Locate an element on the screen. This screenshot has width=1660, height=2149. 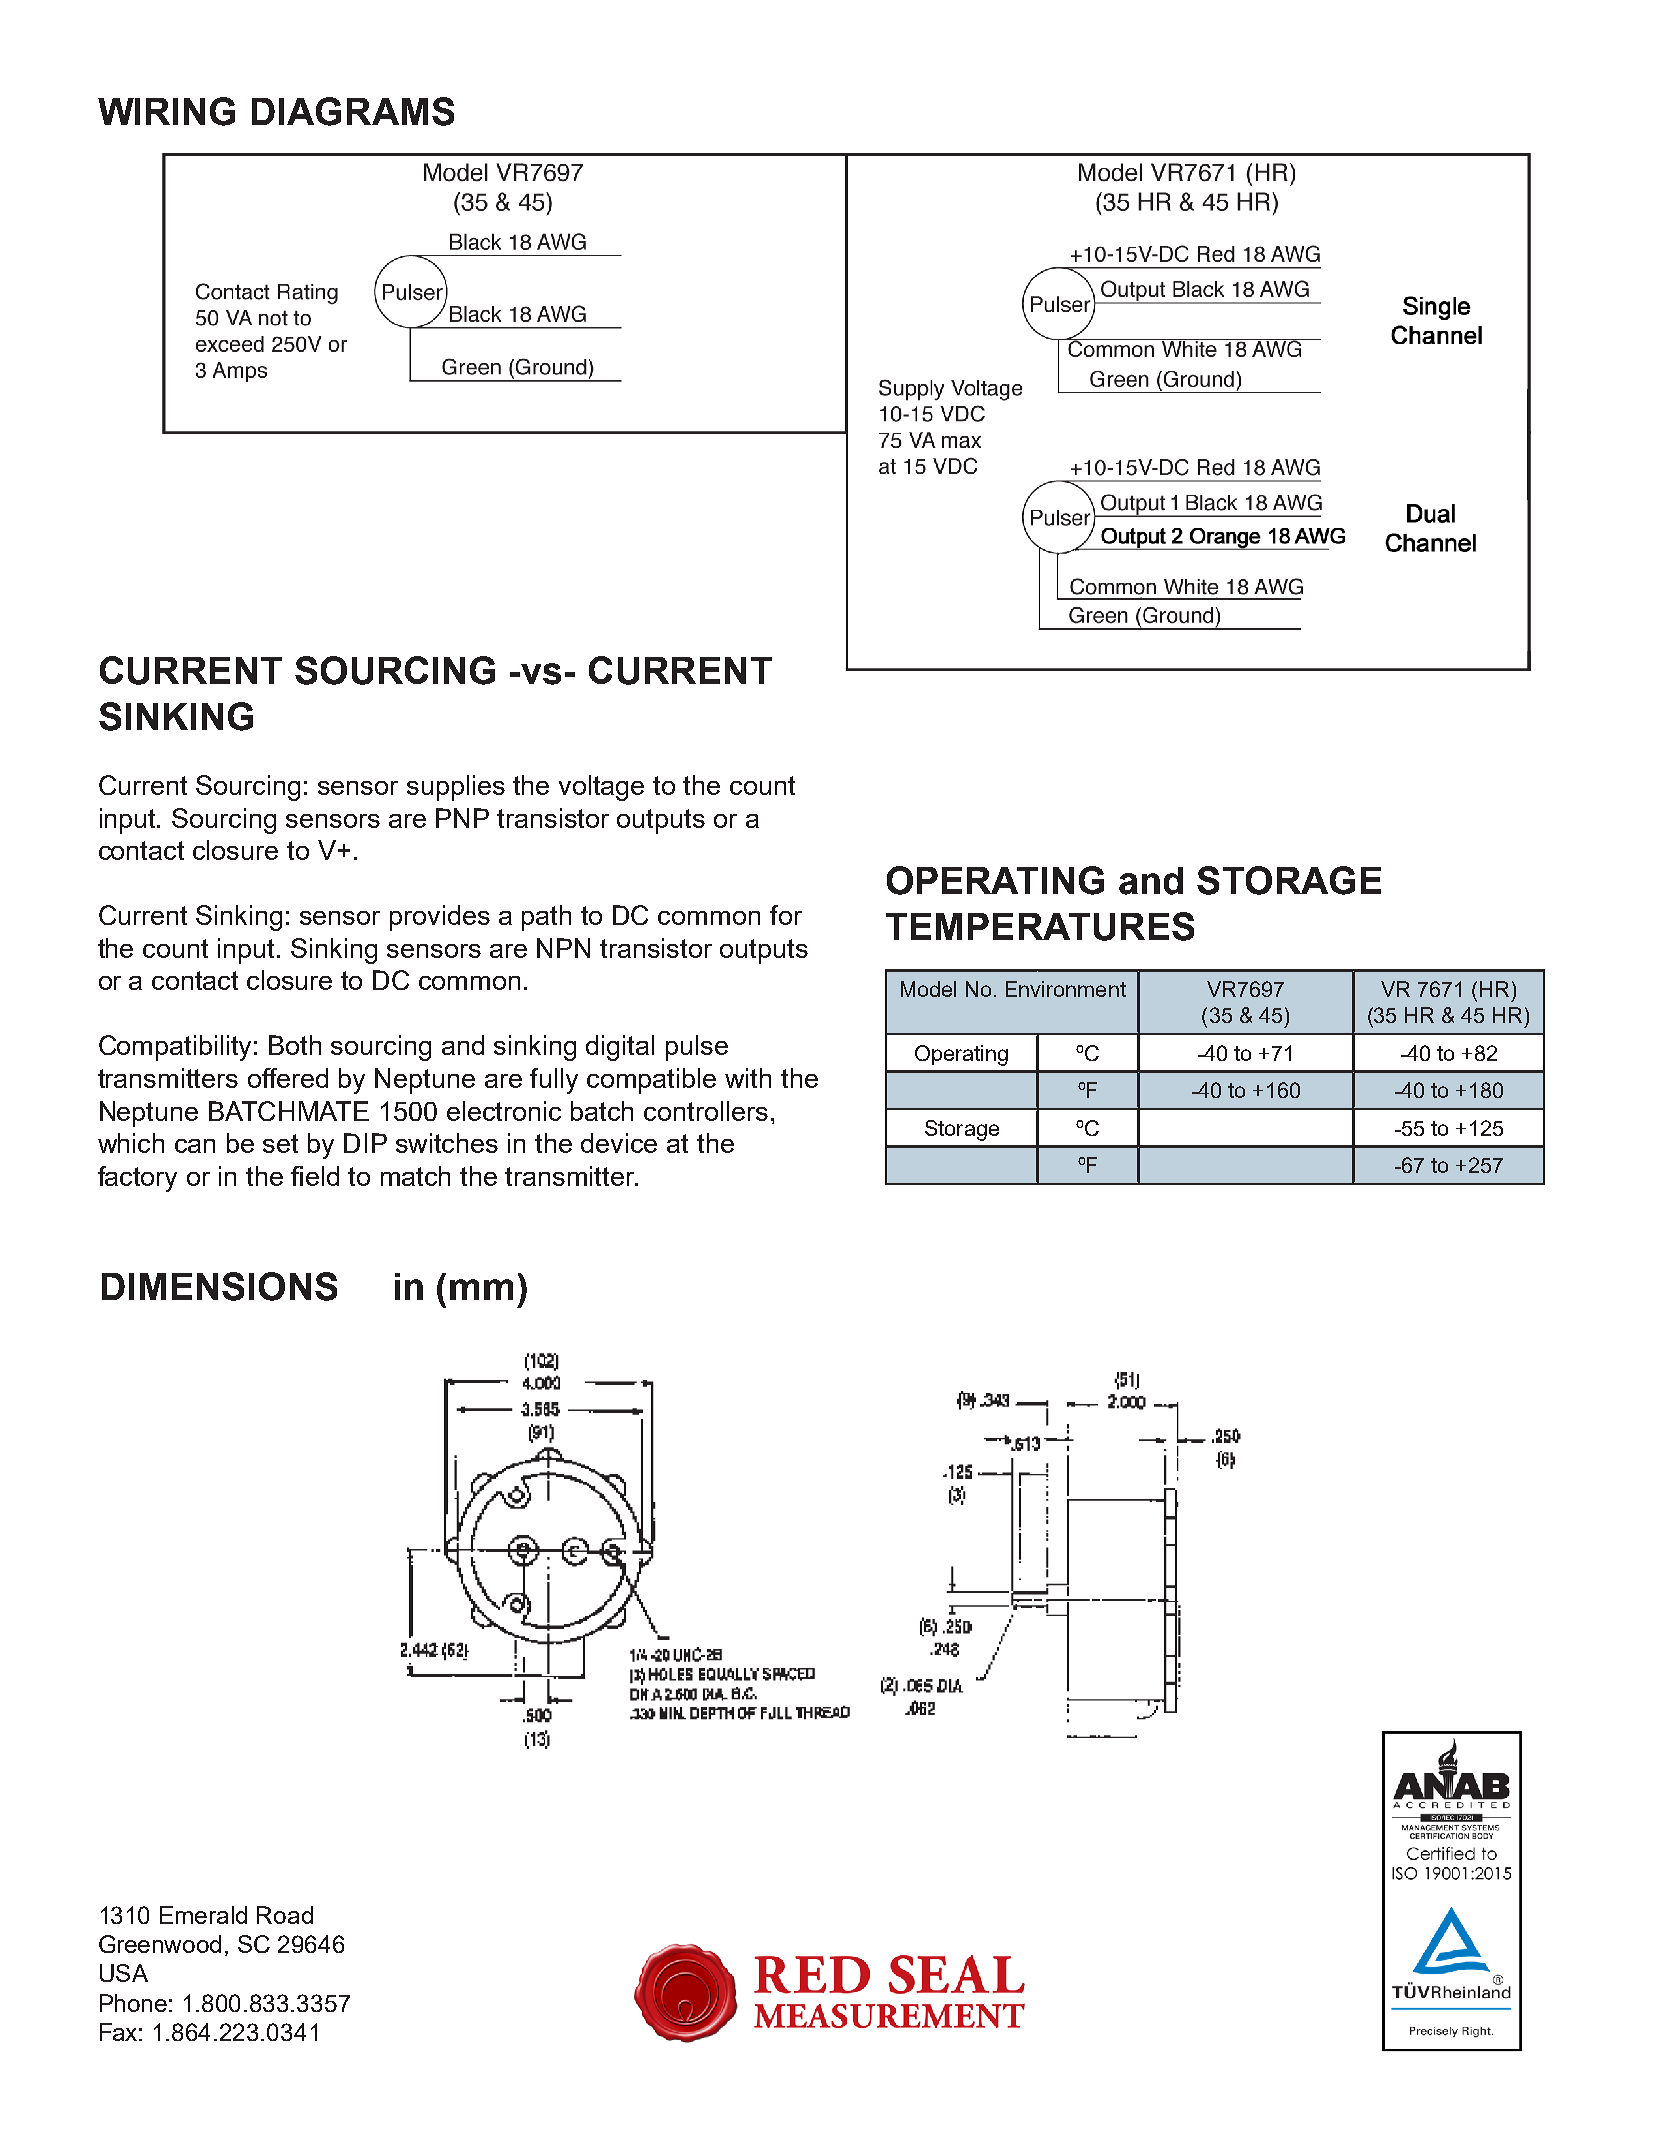
voltage is located at coordinates (601, 788).
